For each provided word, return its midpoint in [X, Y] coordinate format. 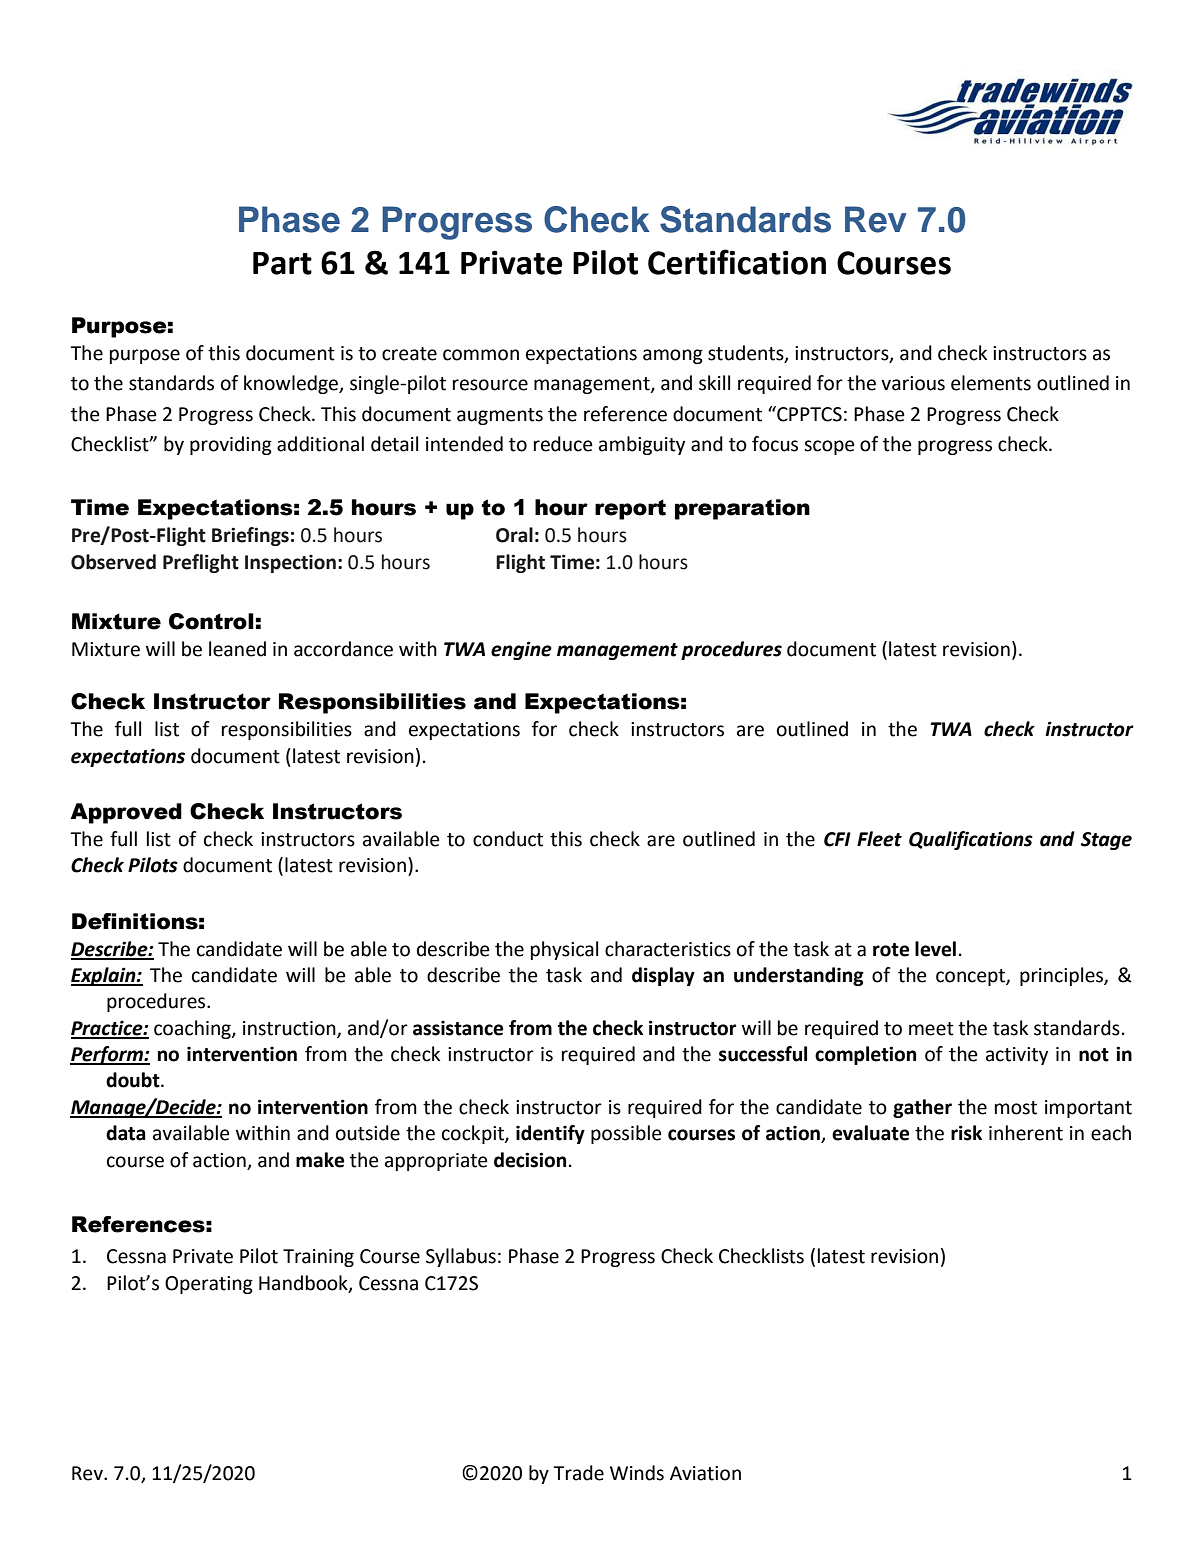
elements [991, 383]
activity [1017, 1056]
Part [282, 263]
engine [521, 650]
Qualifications [971, 840]
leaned [237, 649]
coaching [193, 1029]
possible [626, 1134]
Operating [209, 1285]
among [673, 356]
